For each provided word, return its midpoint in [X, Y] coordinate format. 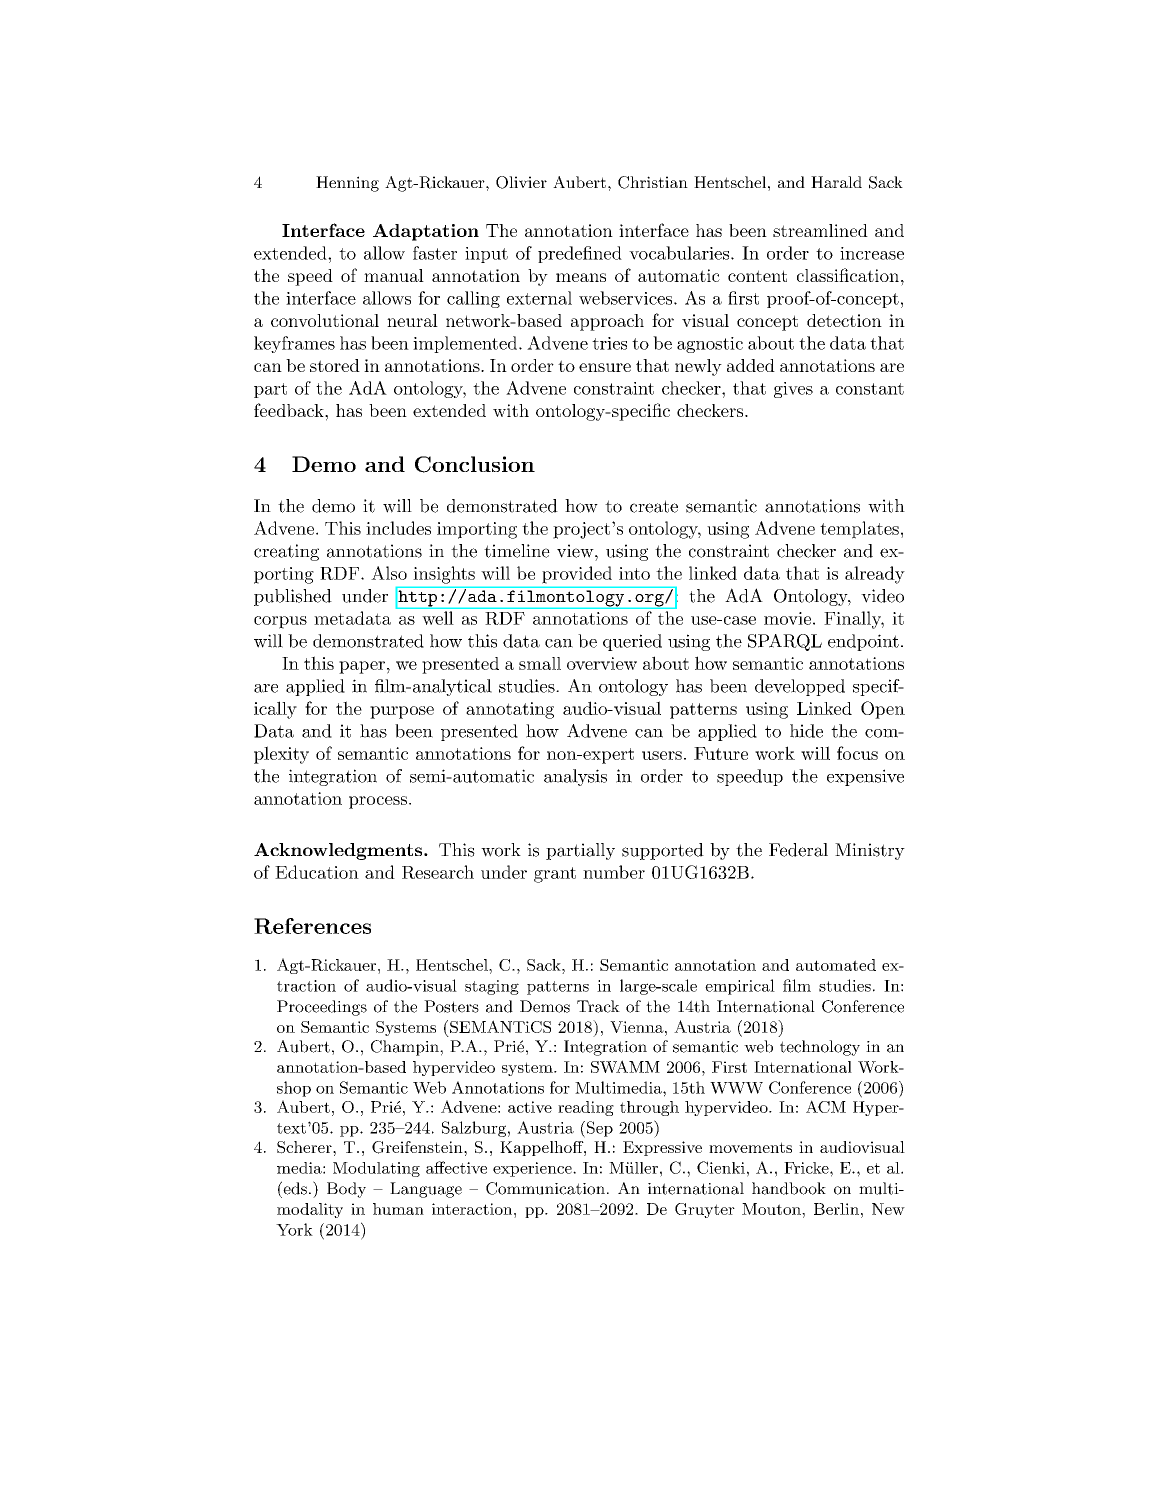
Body [346, 1190]
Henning [347, 184]
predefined [580, 254]
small [540, 663]
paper [362, 667]
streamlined [820, 230]
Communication [545, 1188]
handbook [789, 1188]
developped [800, 687]
